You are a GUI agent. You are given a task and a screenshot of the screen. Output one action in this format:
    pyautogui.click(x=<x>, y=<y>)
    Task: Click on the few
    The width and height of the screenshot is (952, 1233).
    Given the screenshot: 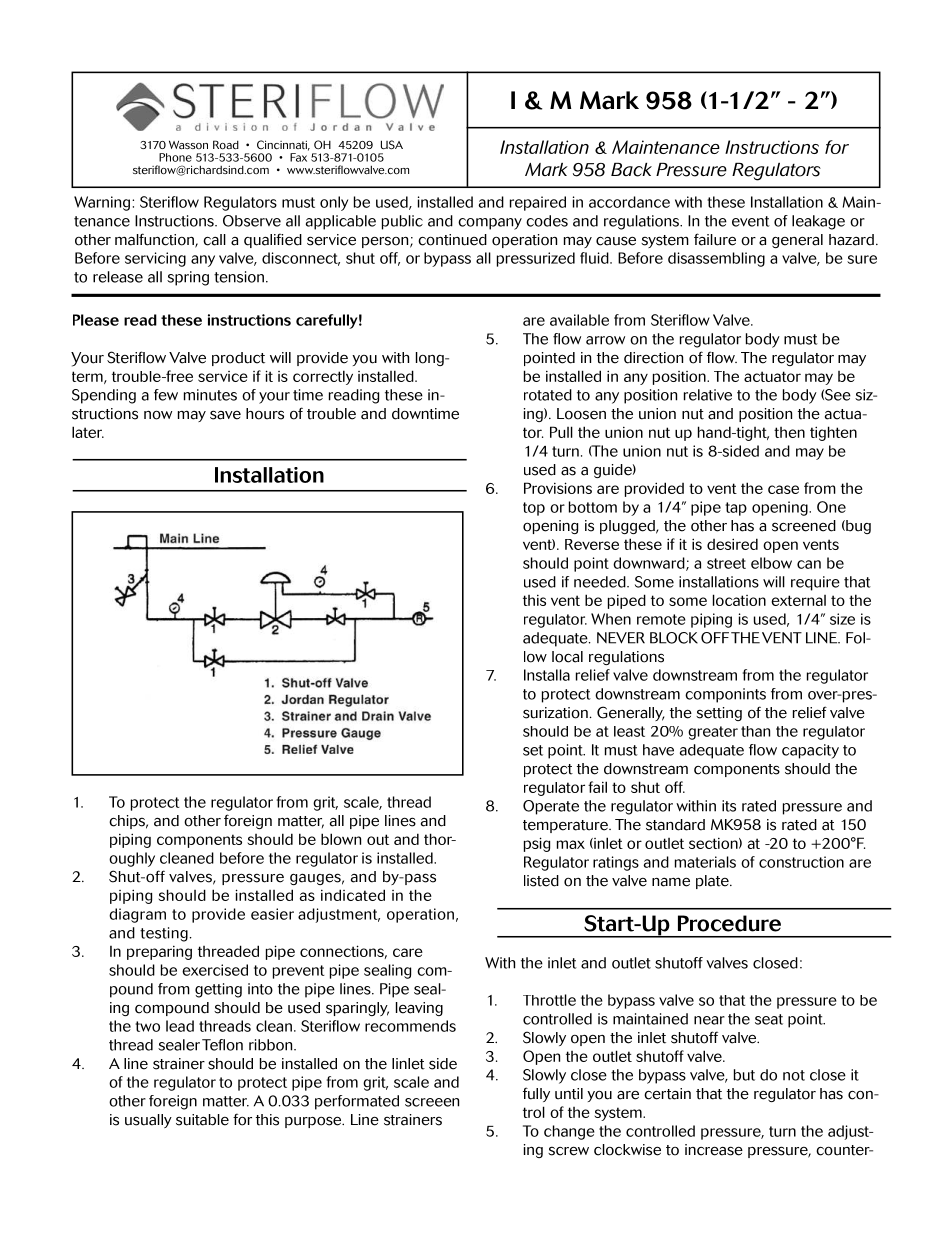 What is the action you would take?
    pyautogui.click(x=166, y=395)
